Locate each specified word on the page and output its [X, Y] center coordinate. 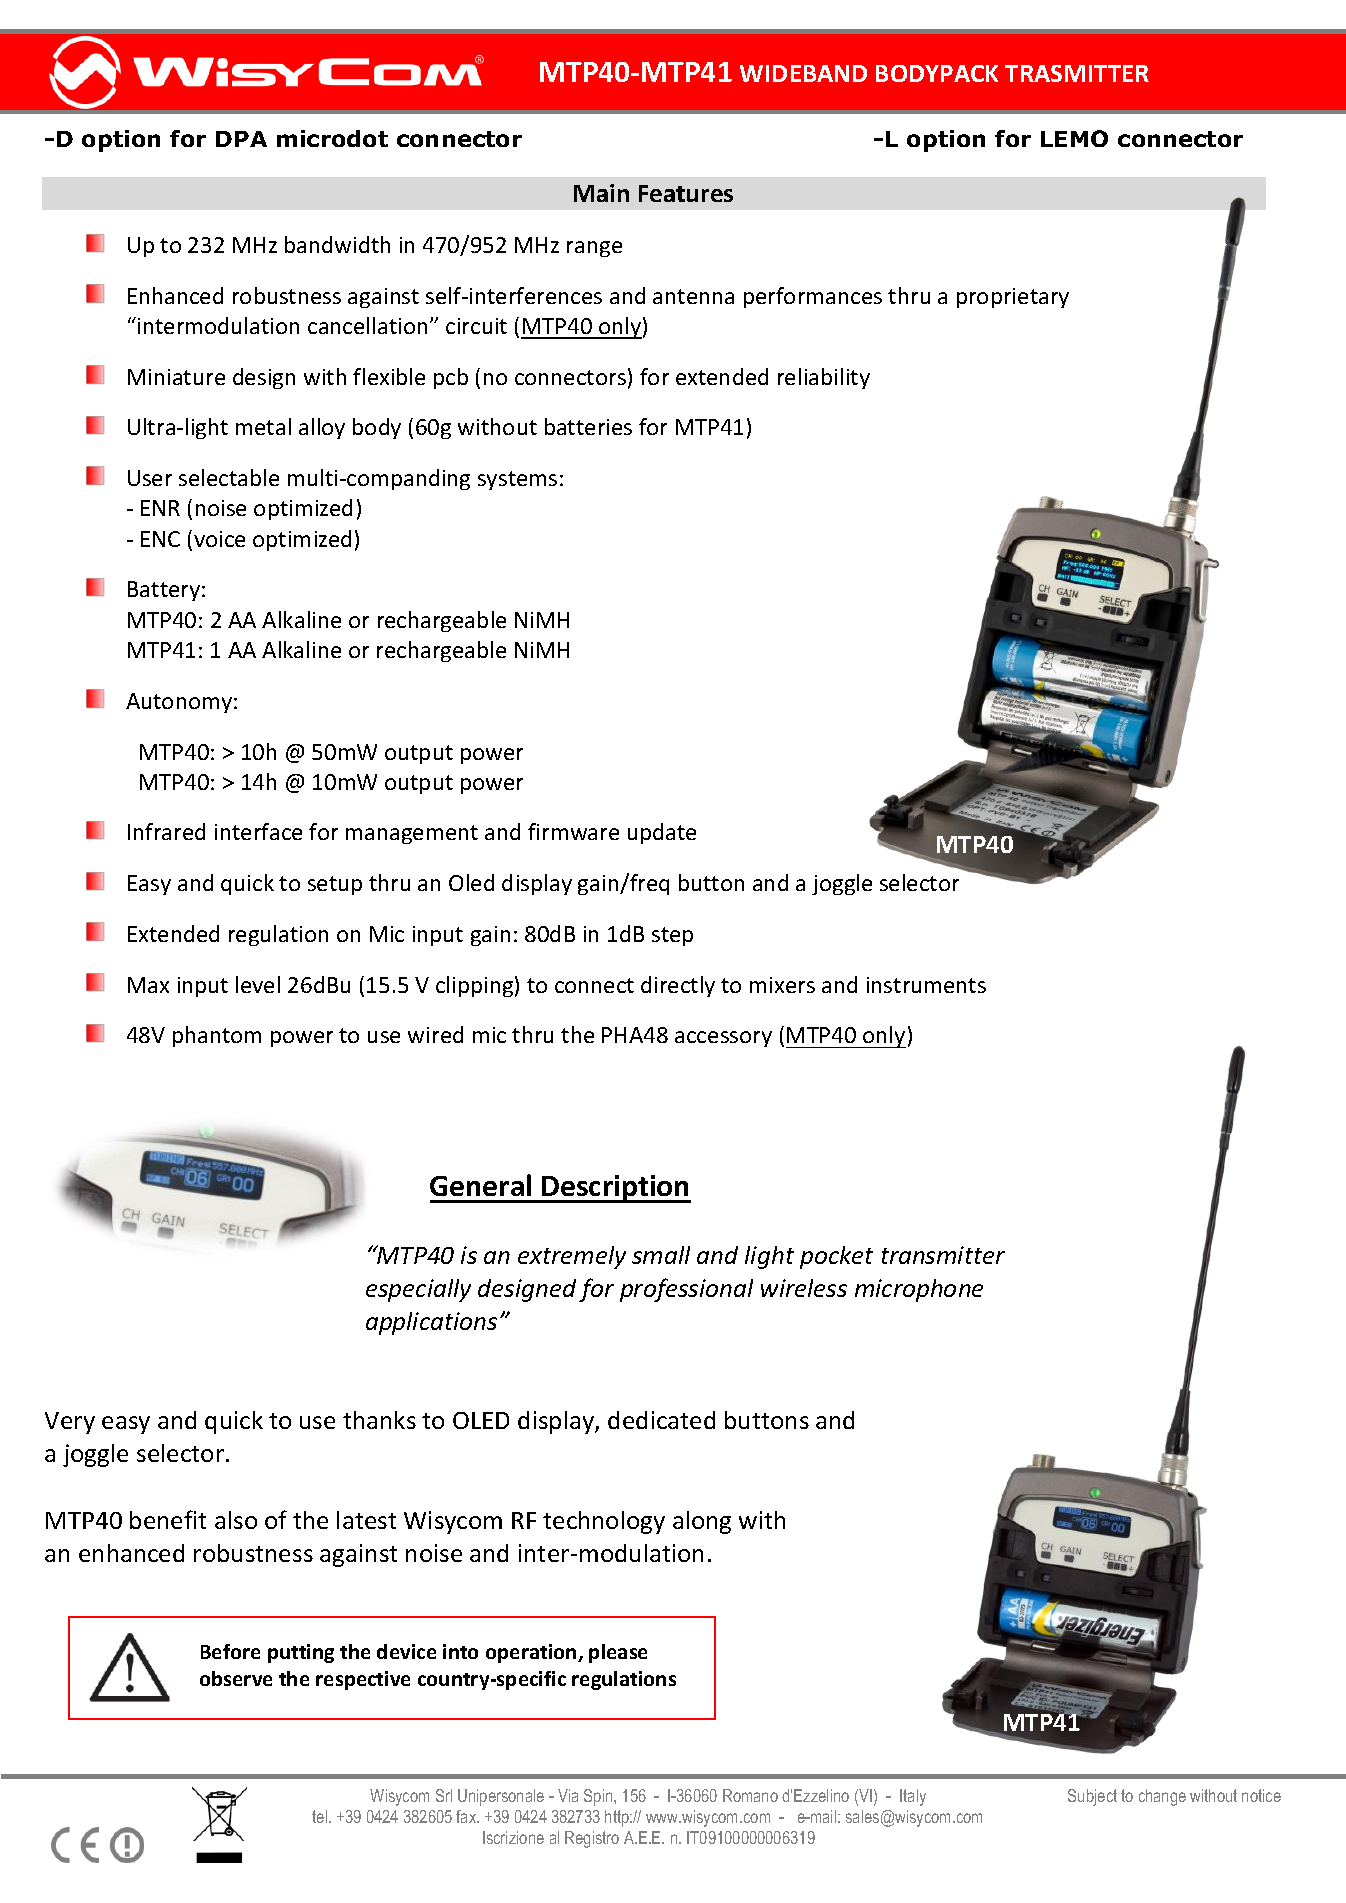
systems [517, 480]
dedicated [661, 1420]
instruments [926, 985]
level [258, 984]
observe [236, 1678]
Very [70, 1423]
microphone [919, 1290]
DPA [241, 139]
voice [219, 539]
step [672, 936]
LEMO [1074, 138]
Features [686, 193]
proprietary [1013, 298]
